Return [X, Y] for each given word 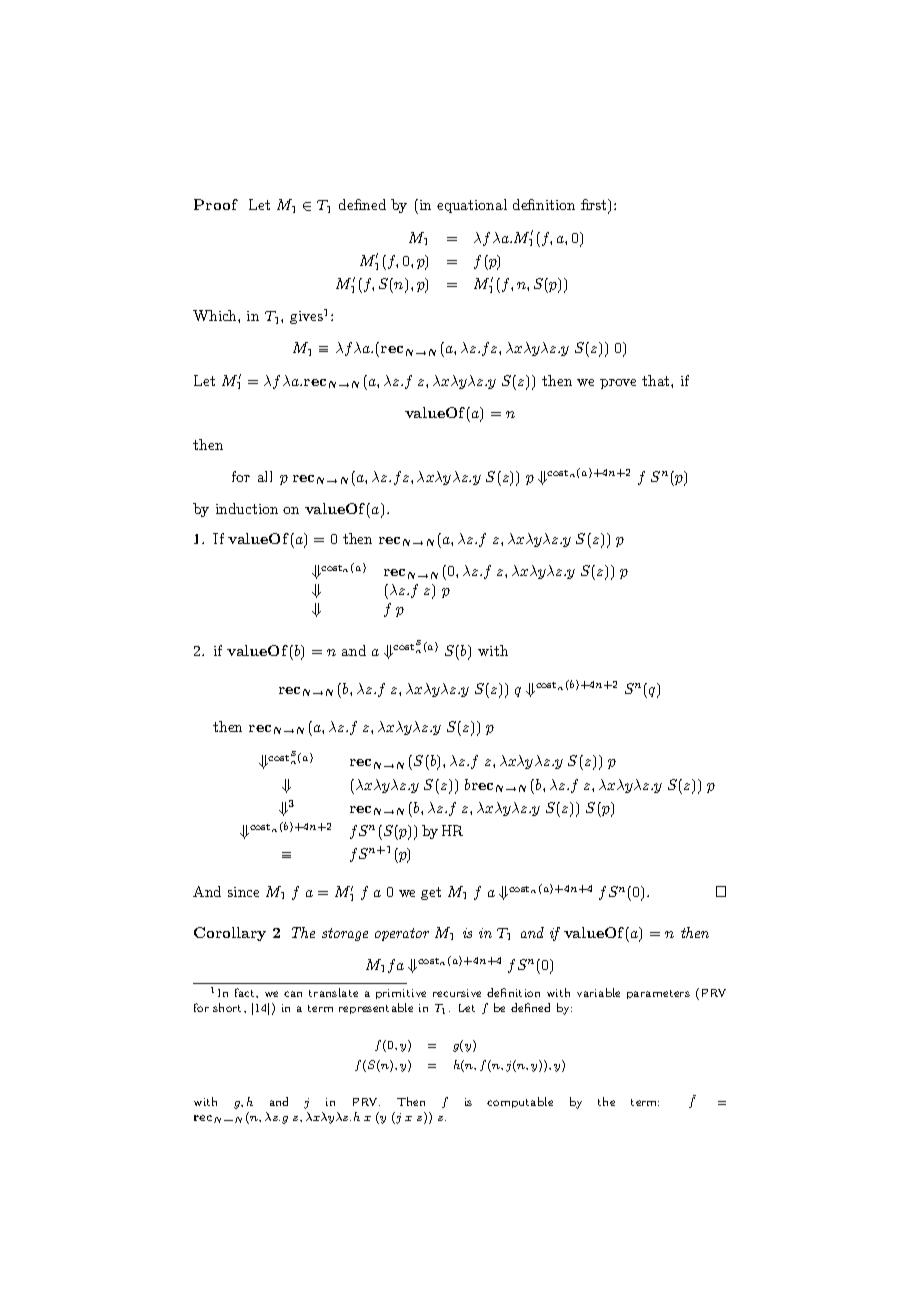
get [431, 893]
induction [247, 508]
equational [472, 206]
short [229, 1007]
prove [618, 384]
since [243, 892]
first [595, 206]
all [265, 476]
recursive [457, 993]
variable [598, 992]
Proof [216, 204]
